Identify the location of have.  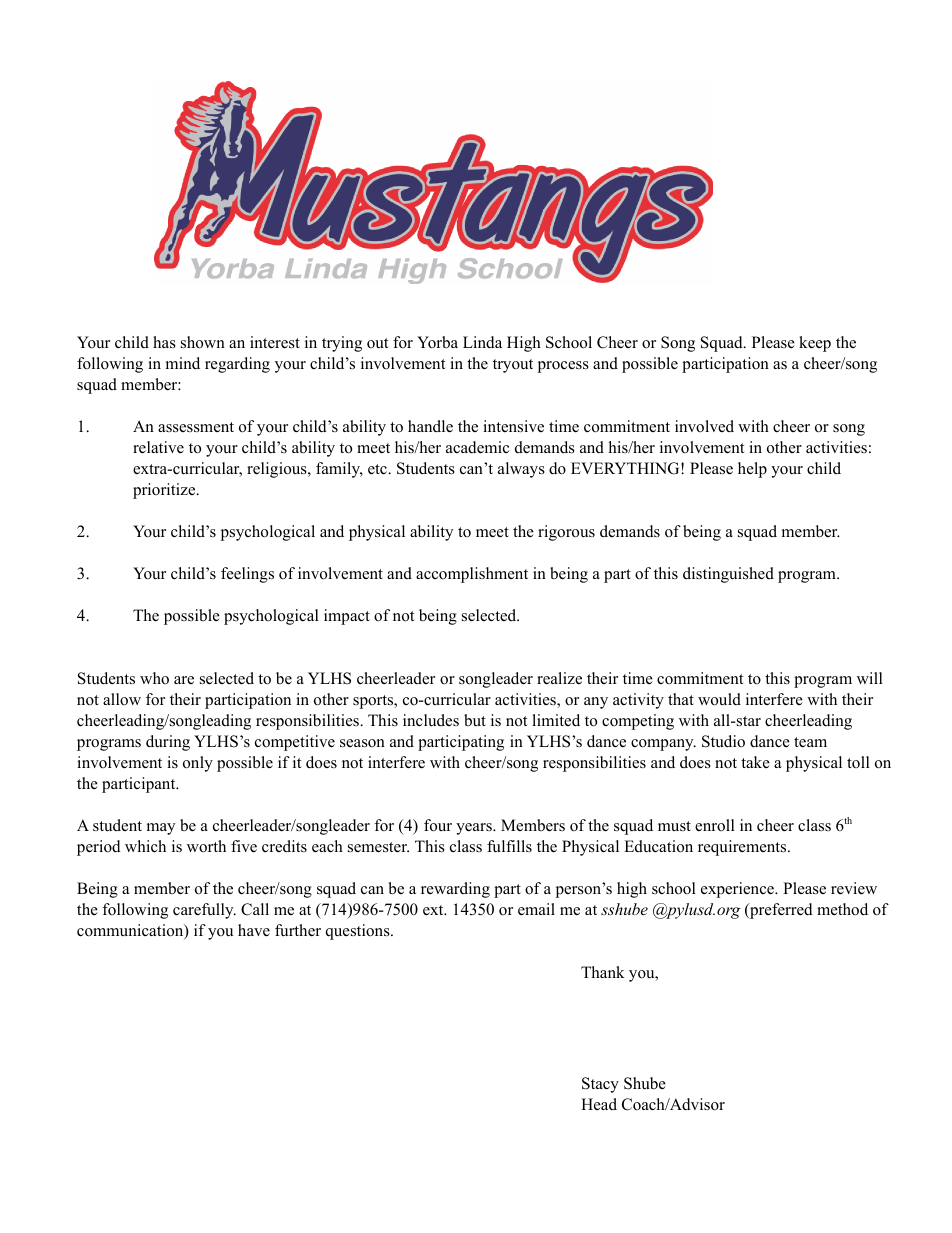
(254, 930).
